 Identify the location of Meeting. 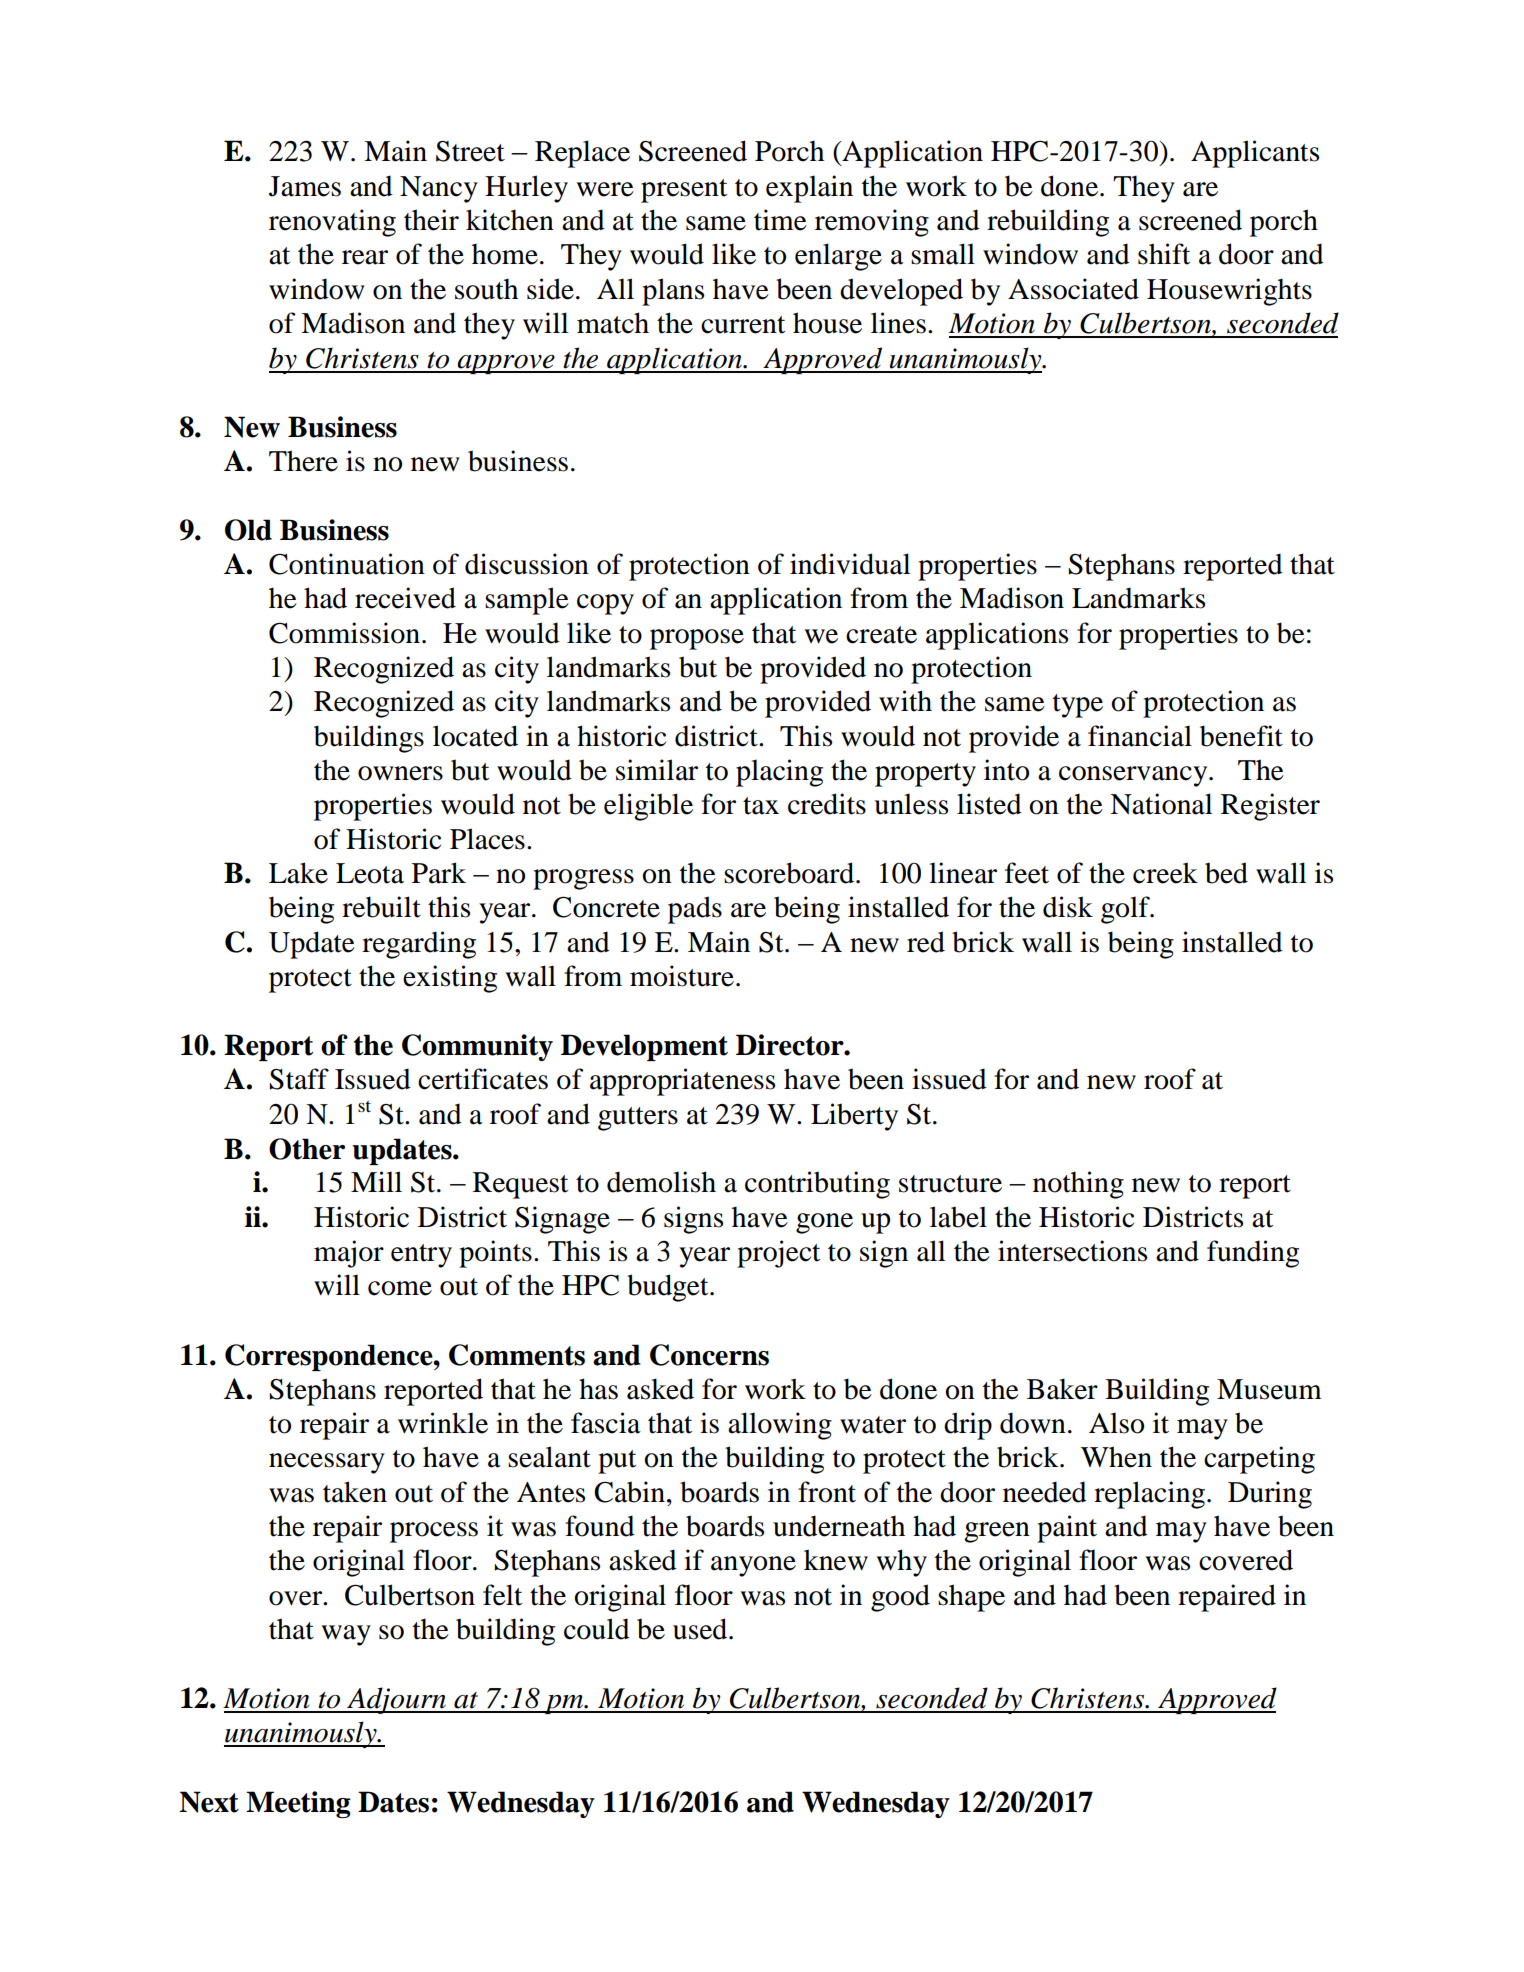
(298, 1804).
